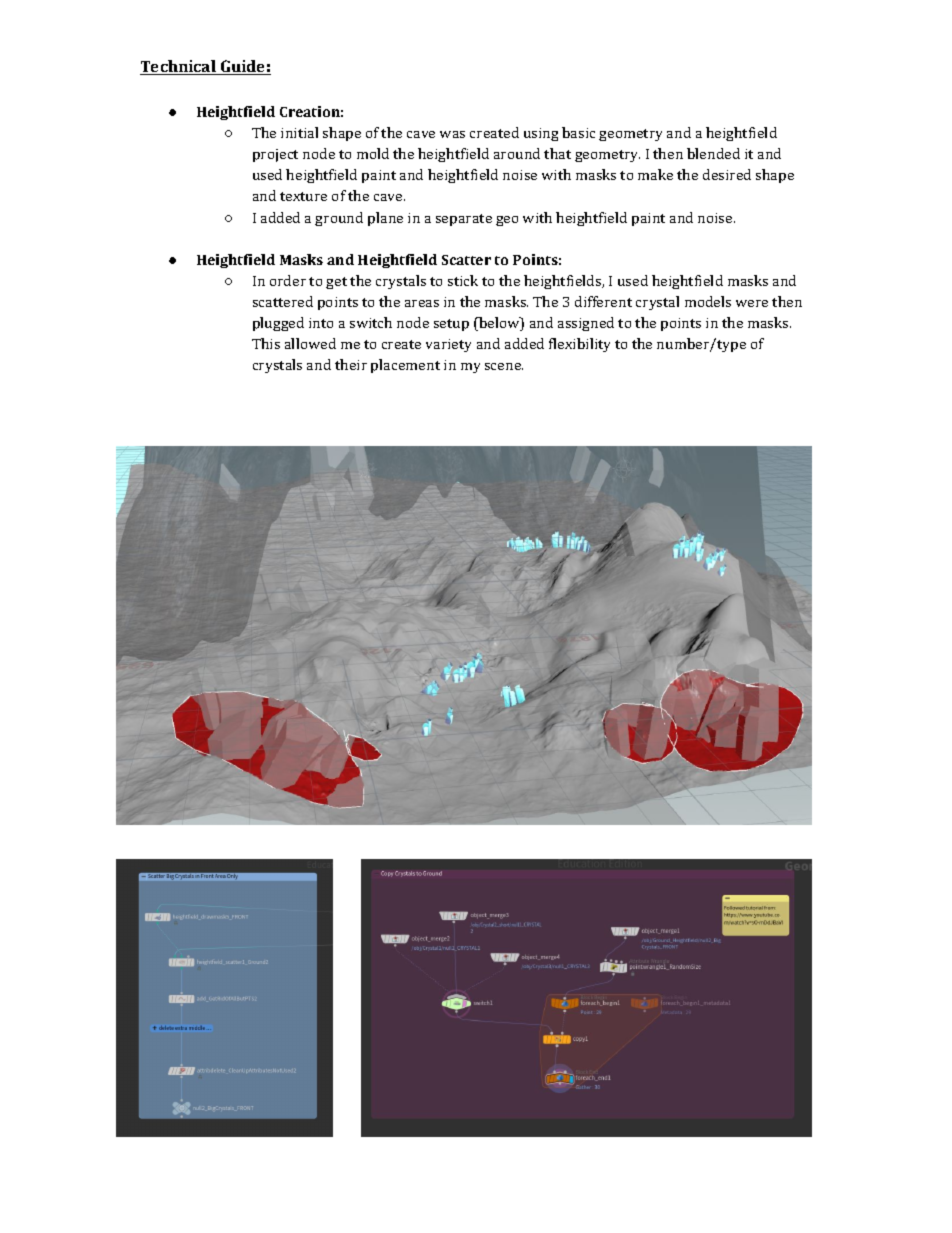 The width and height of the screenshot is (952, 1233). What do you see at coordinates (517, 153) in the screenshot?
I see `around` at bounding box center [517, 153].
